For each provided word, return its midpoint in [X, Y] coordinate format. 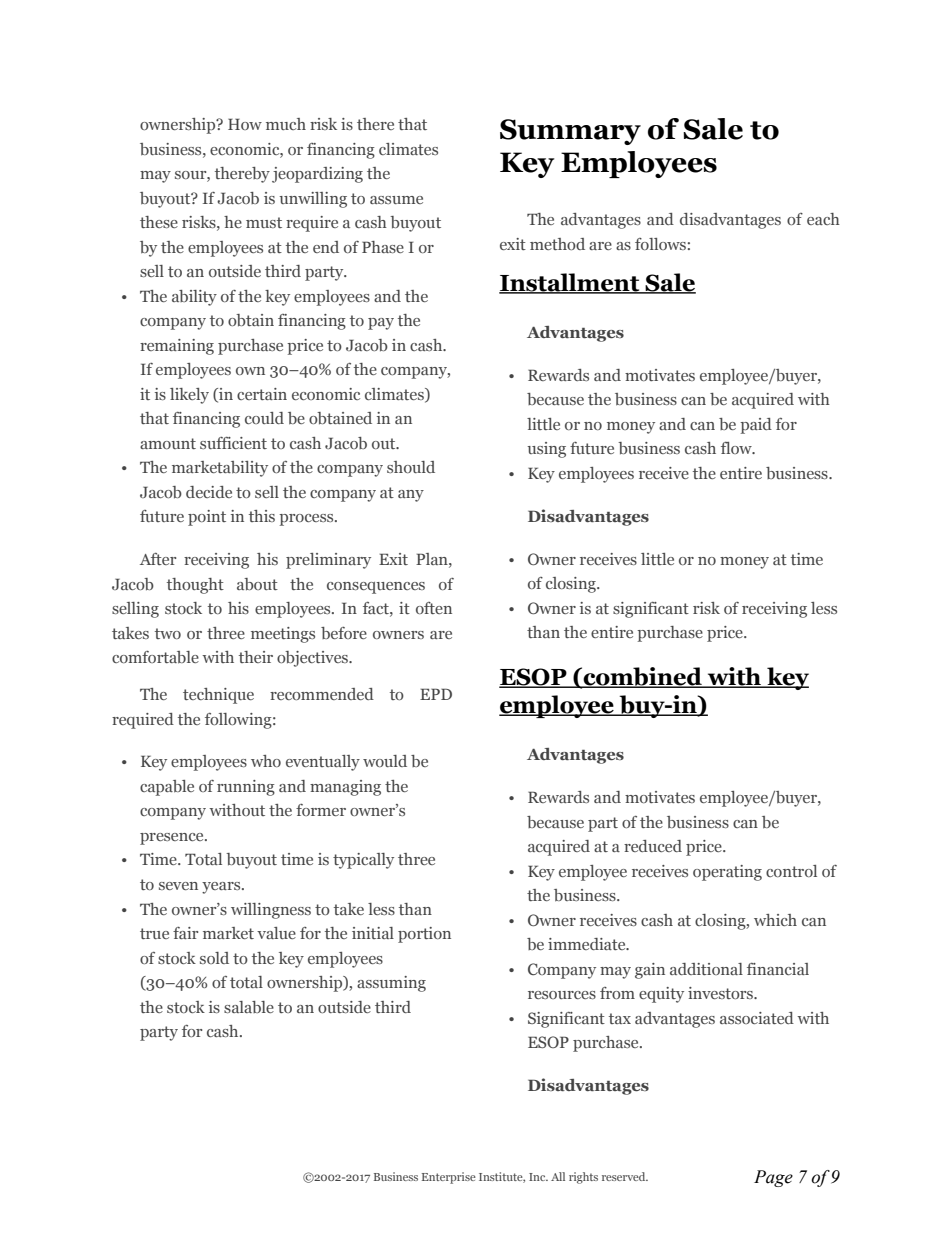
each [823, 219]
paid [756, 426]
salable [249, 1007]
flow [737, 448]
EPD [436, 694]
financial [778, 969]
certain [262, 394]
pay [381, 324]
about [257, 584]
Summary [570, 132]
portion [424, 935]
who [266, 761]
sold [214, 958]
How [245, 124]
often [434, 608]
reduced [653, 846]
